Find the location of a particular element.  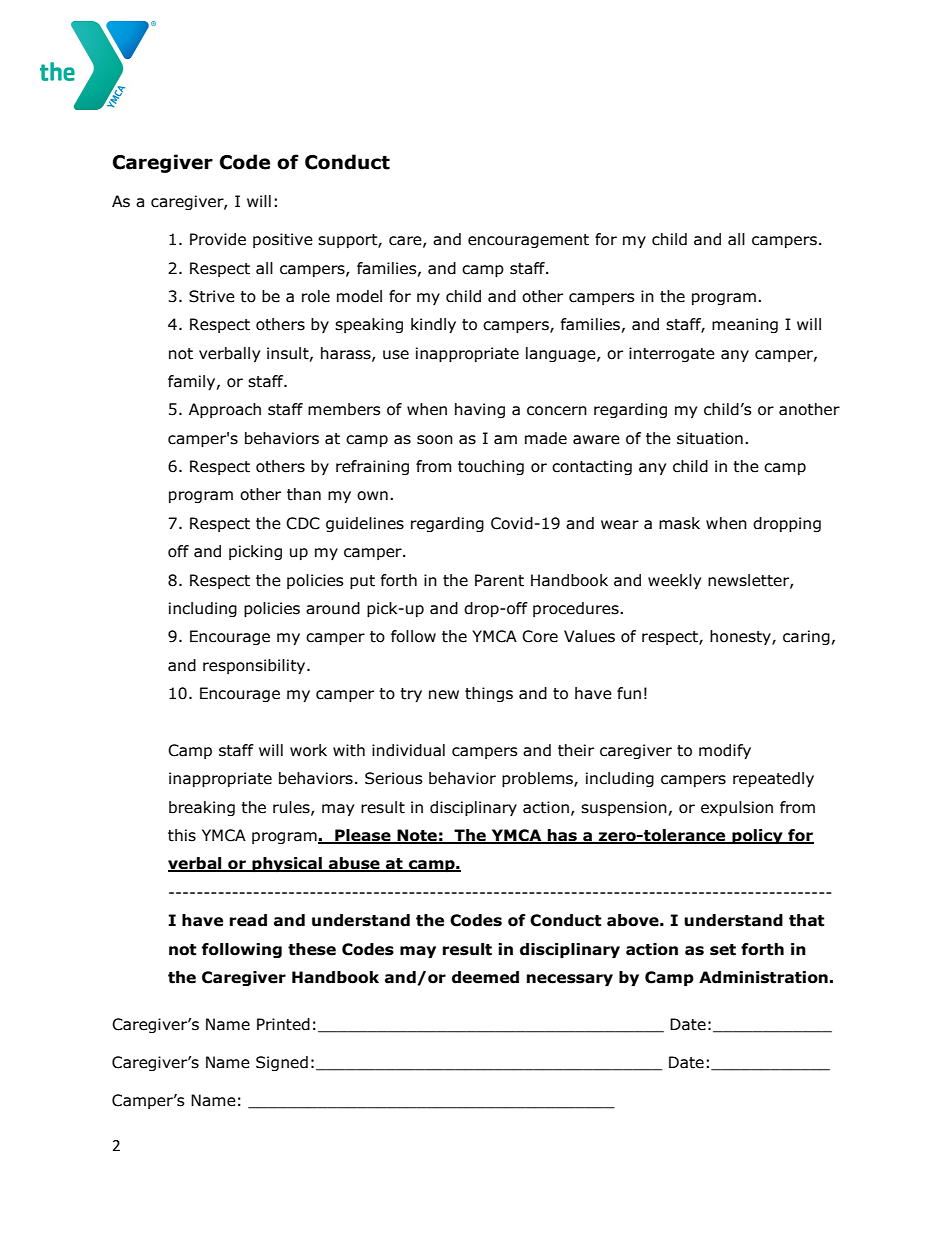

around is located at coordinates (333, 608).
